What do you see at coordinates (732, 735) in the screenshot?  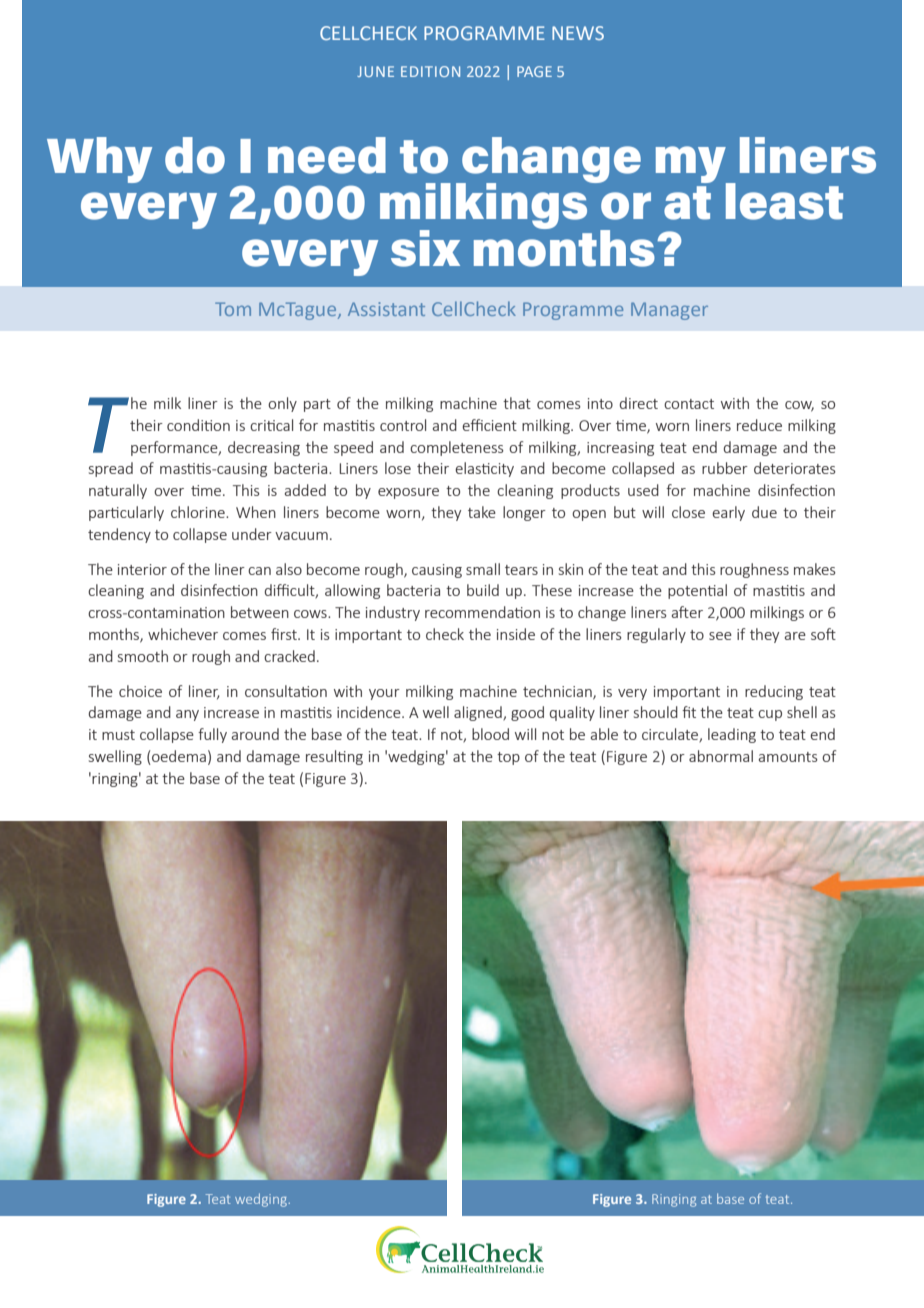 I see `leading` at bounding box center [732, 735].
